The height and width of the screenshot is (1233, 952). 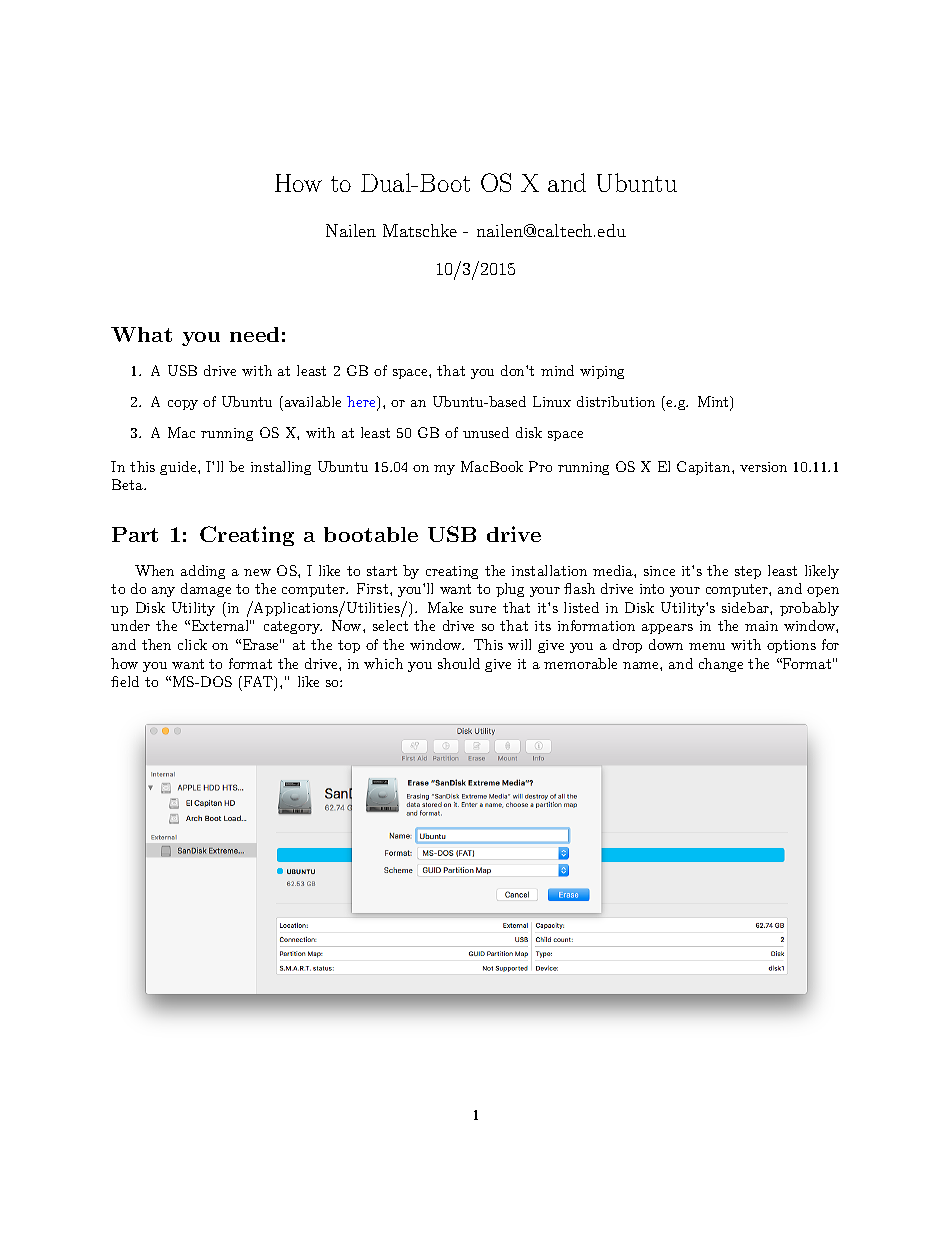 What do you see at coordinates (486, 432) in the screenshot?
I see `unused` at bounding box center [486, 432].
